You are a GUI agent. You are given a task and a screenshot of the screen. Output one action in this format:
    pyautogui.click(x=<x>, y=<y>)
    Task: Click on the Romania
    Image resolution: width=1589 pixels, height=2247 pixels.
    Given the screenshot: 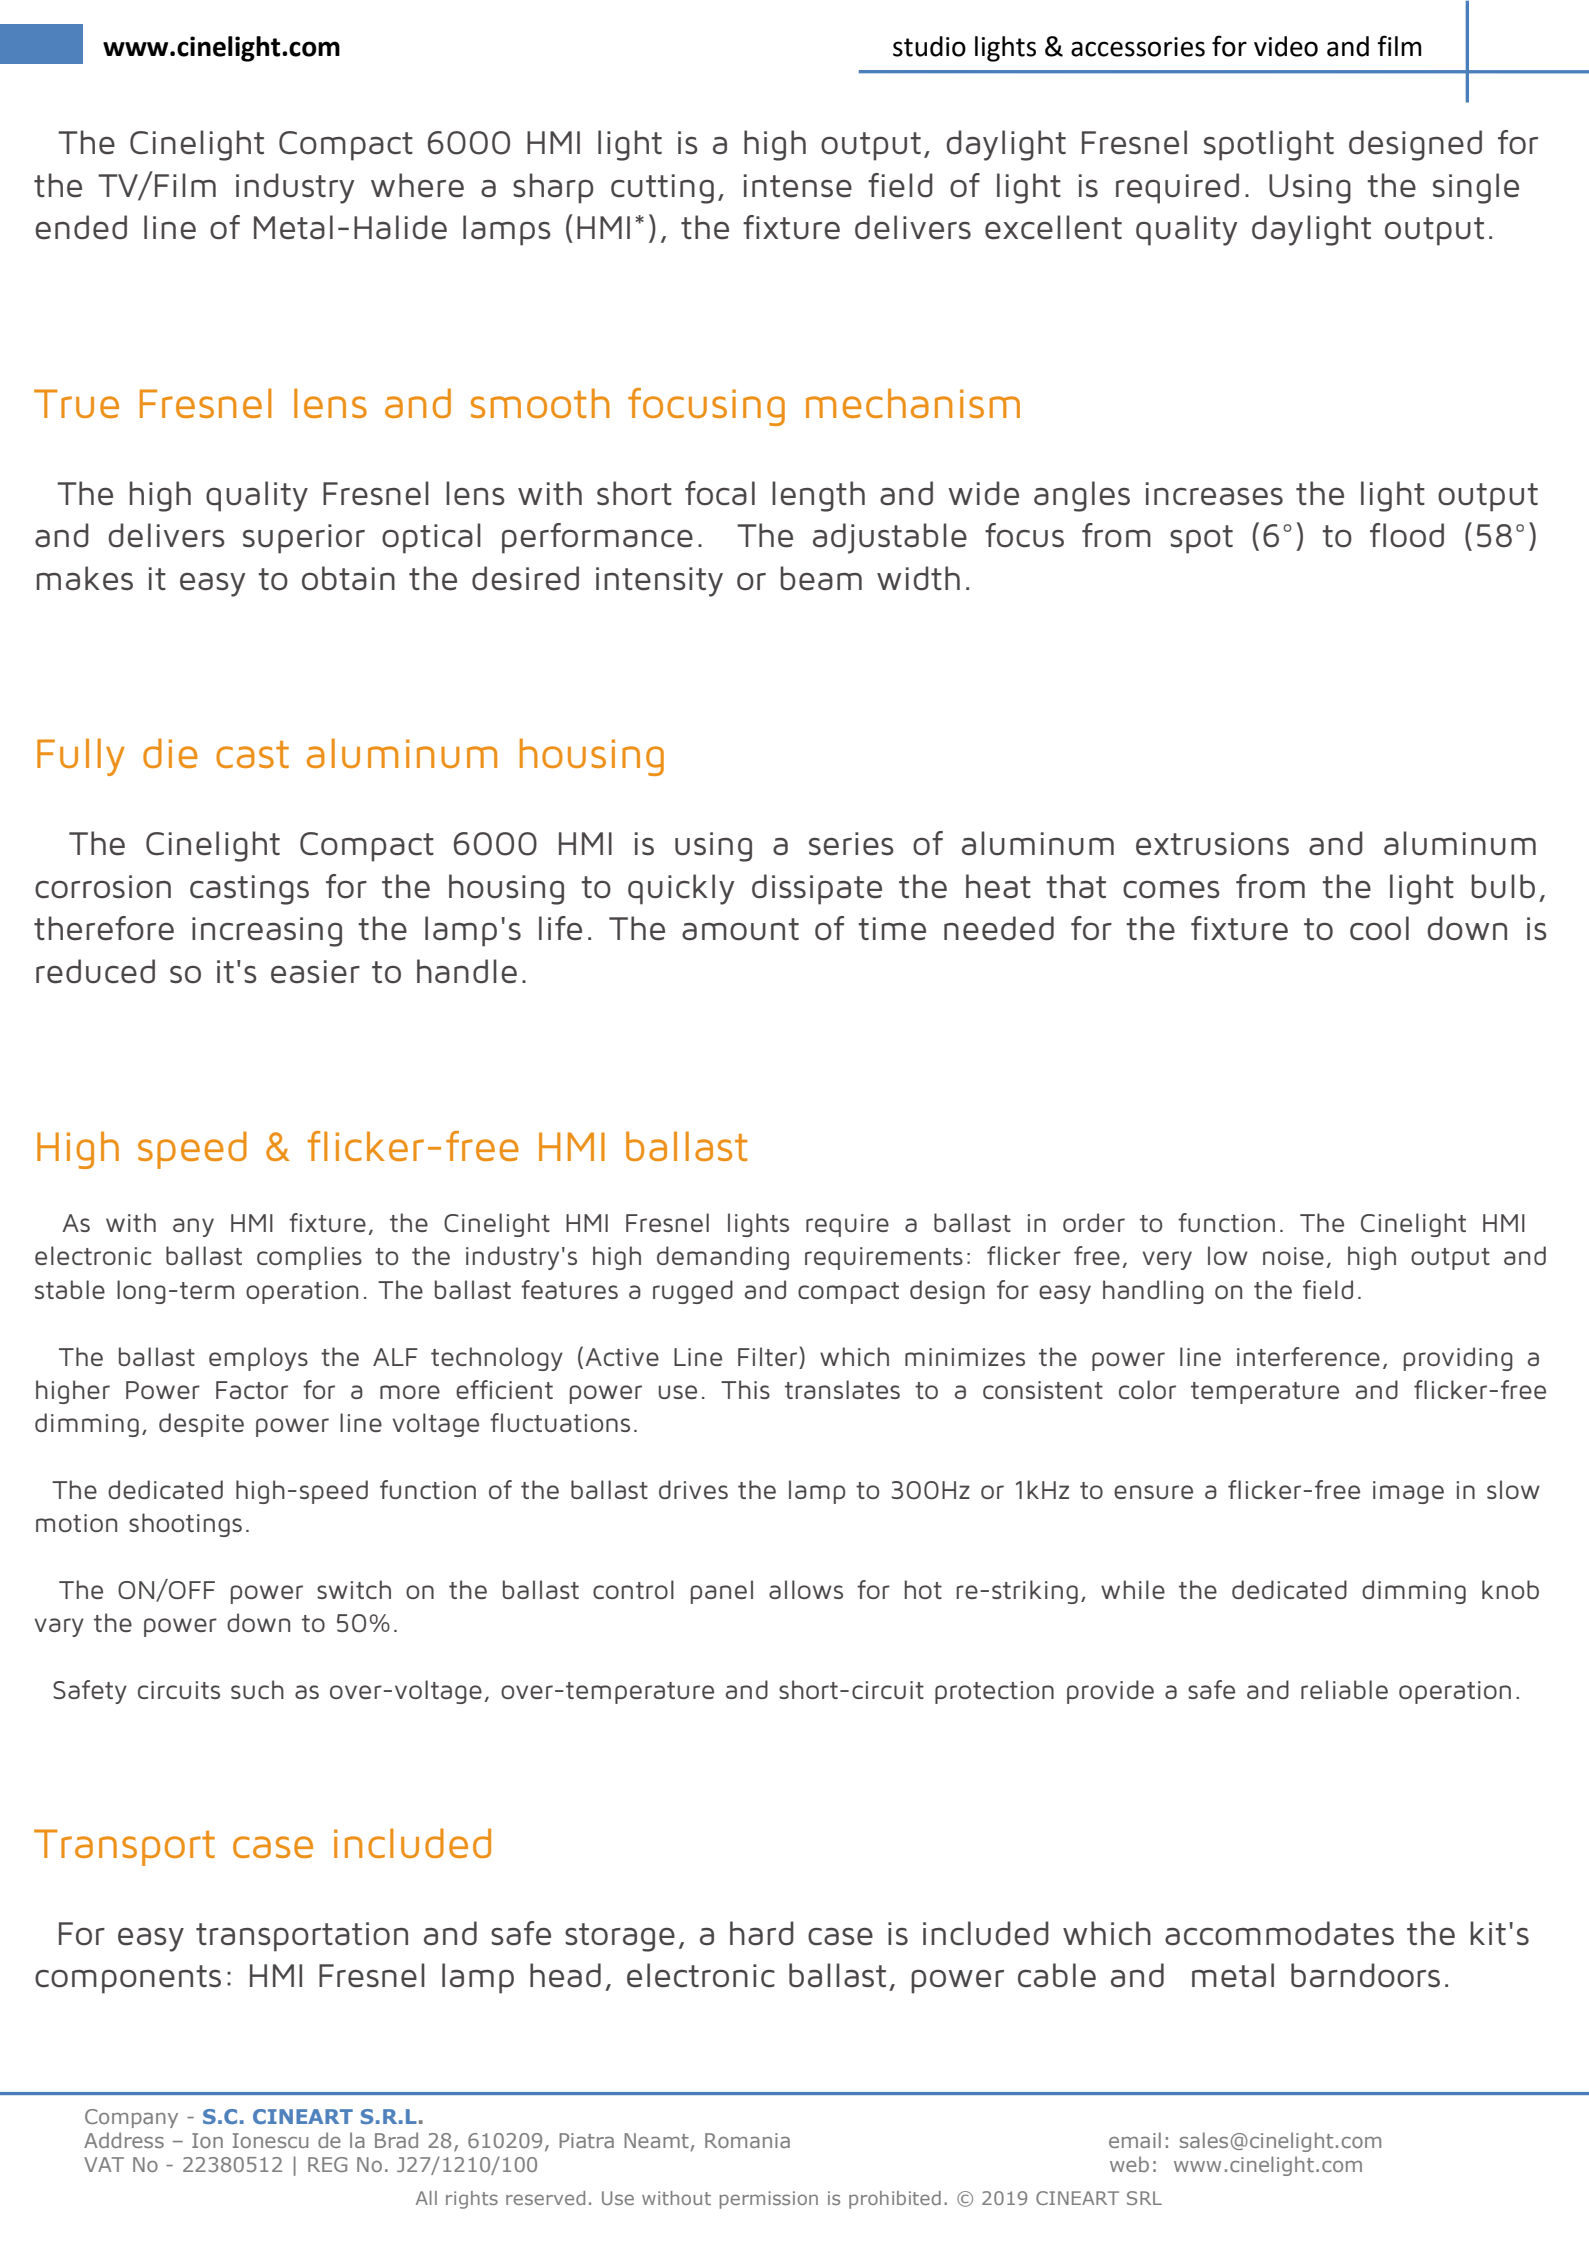 What is the action you would take?
    pyautogui.click(x=747, y=2140)
